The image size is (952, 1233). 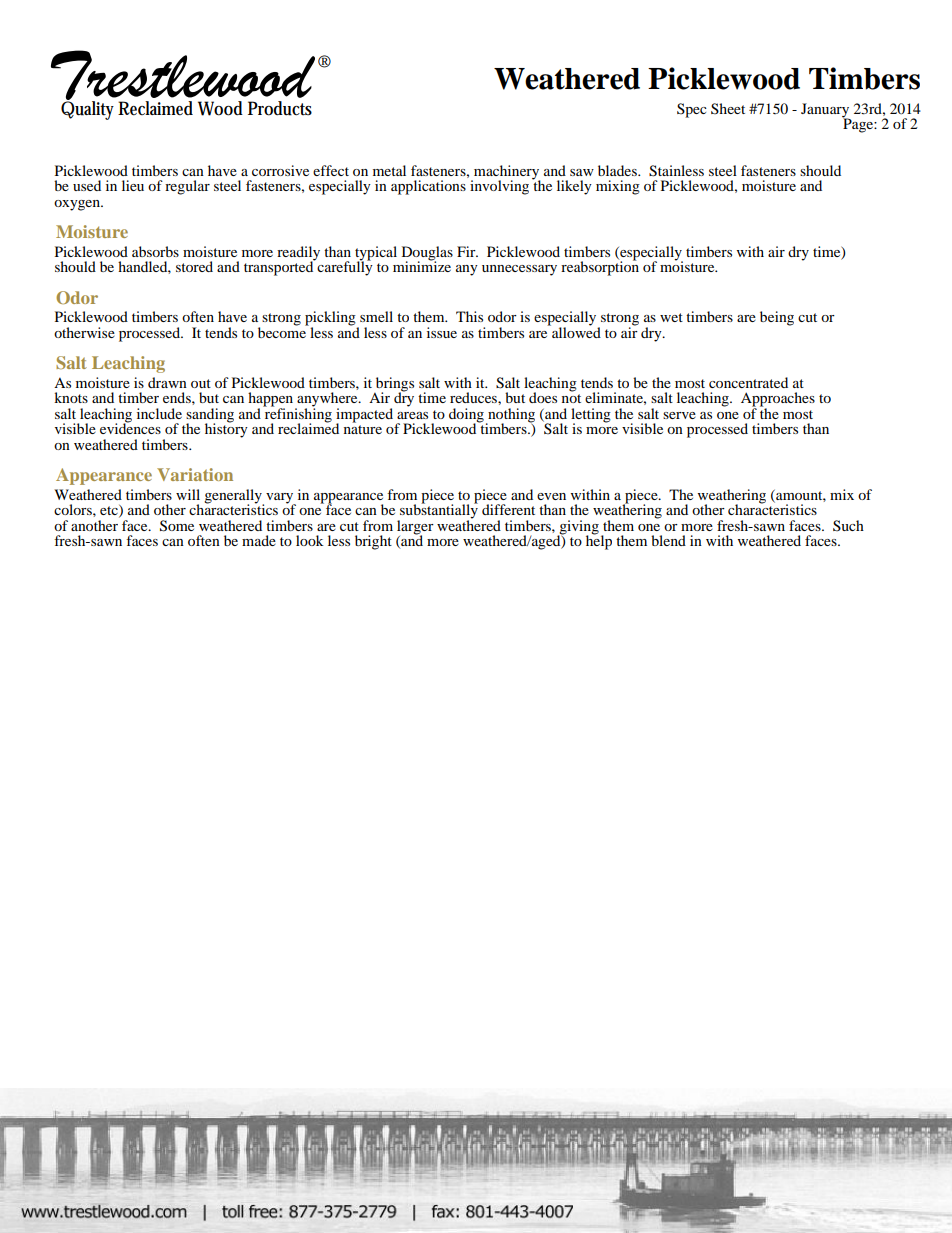 What do you see at coordinates (87, 109) in the screenshot?
I see `Quality` at bounding box center [87, 109].
